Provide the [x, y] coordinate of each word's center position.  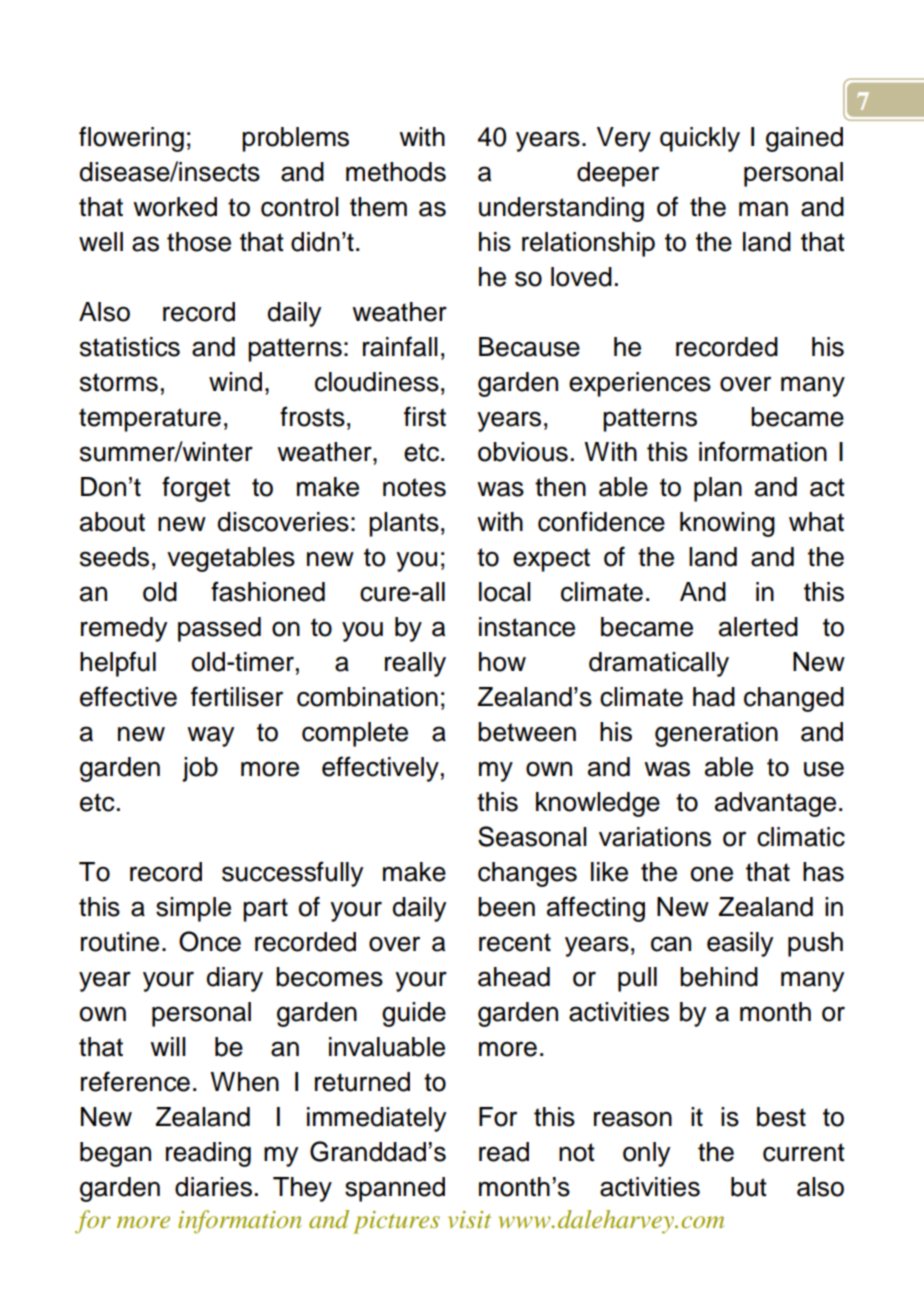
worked [175, 207]
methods [396, 172]
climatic [801, 837]
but [749, 1187]
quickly [700, 139]
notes [414, 487]
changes [527, 874]
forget [196, 489]
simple [193, 909]
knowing [727, 524]
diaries [213, 1187]
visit [469, 1219]
